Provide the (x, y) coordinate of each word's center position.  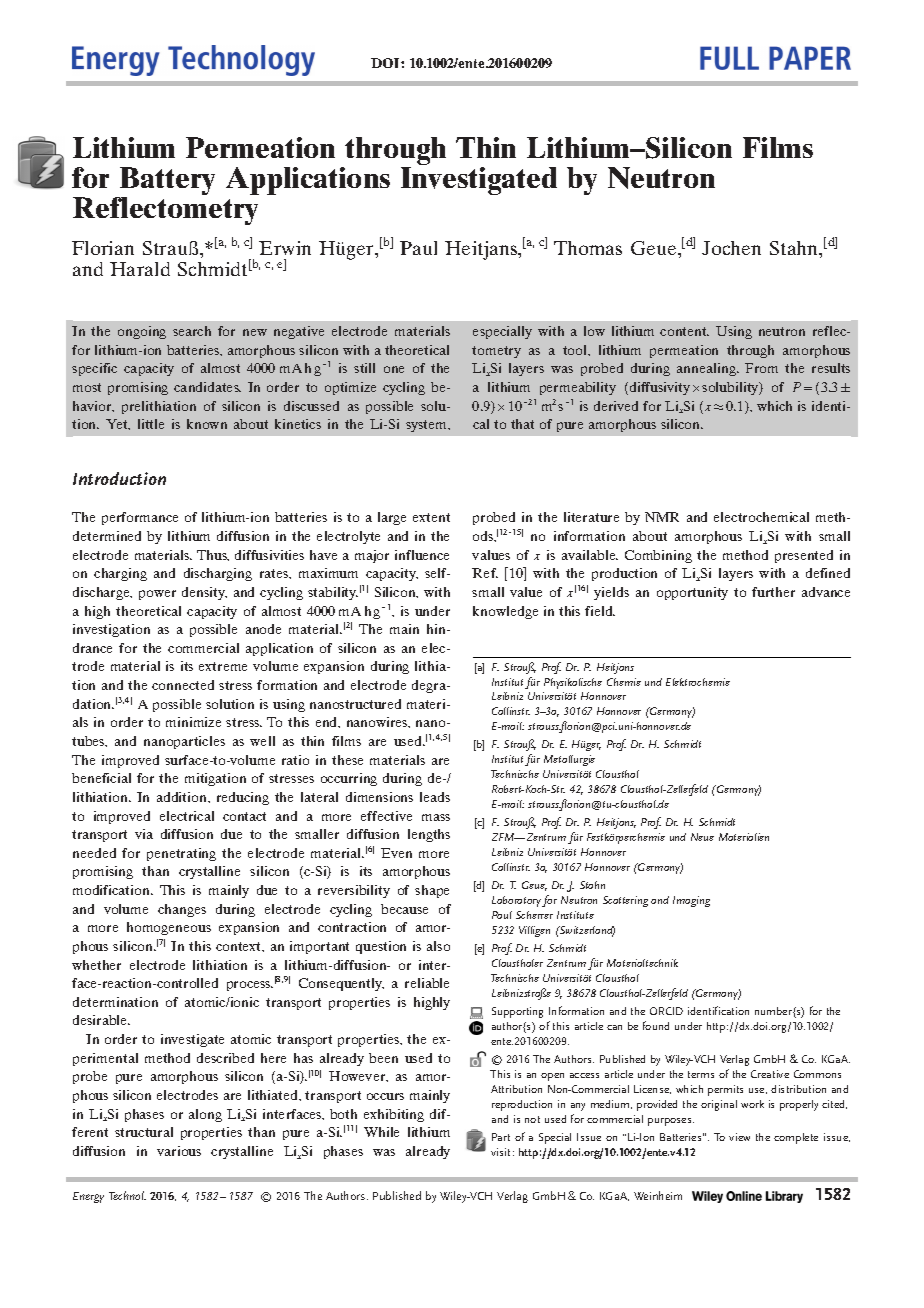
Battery (166, 182)
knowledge (505, 612)
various (179, 1151)
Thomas (588, 248)
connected (183, 685)
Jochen (731, 248)
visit (500, 1152)
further (773, 592)
